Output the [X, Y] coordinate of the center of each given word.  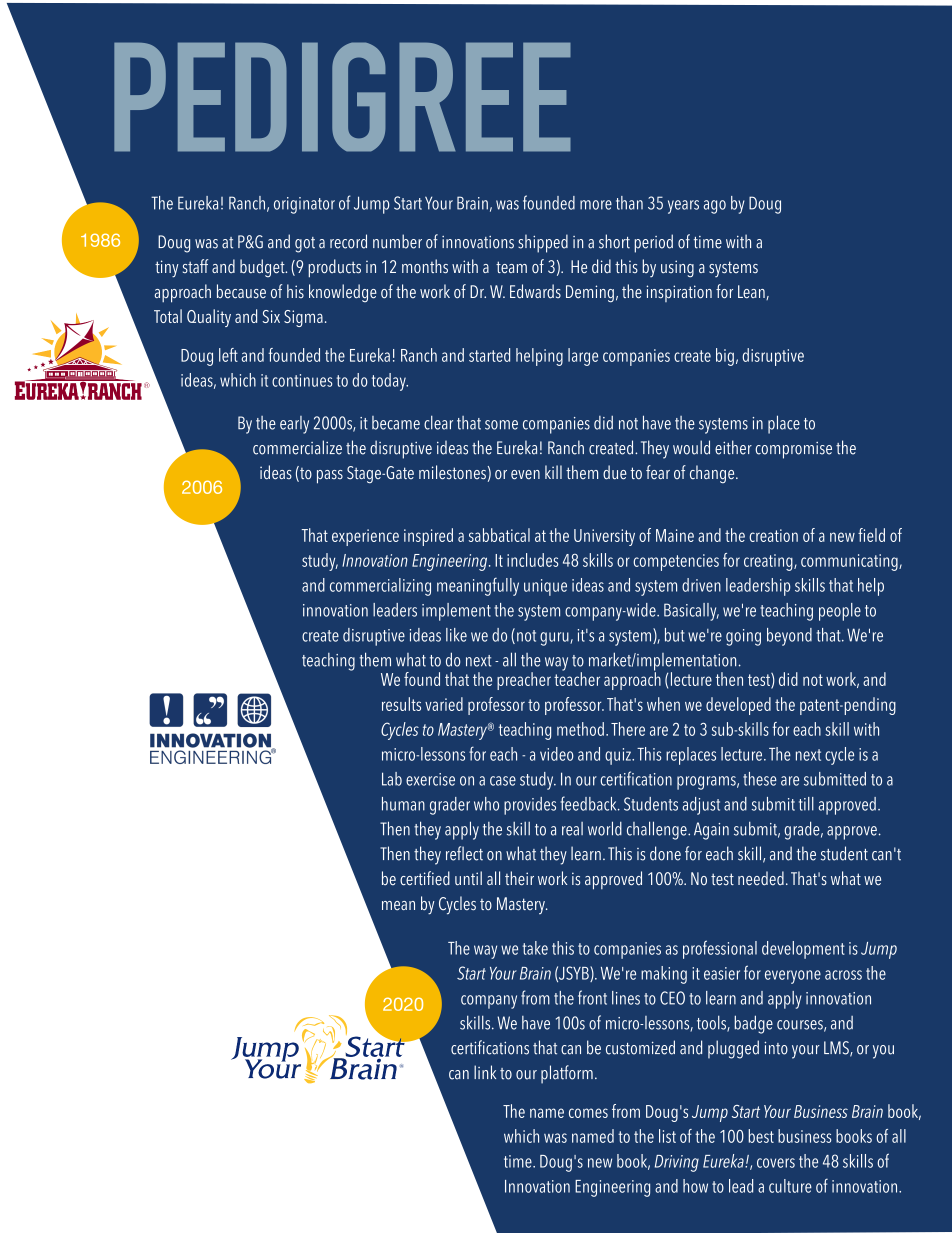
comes [588, 1113]
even [525, 475]
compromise [793, 450]
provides [530, 806]
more [596, 205]
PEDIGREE [342, 97]
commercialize [297, 447]
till [806, 804]
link [485, 1072]
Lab [392, 779]
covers [776, 1163]
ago [715, 207]
